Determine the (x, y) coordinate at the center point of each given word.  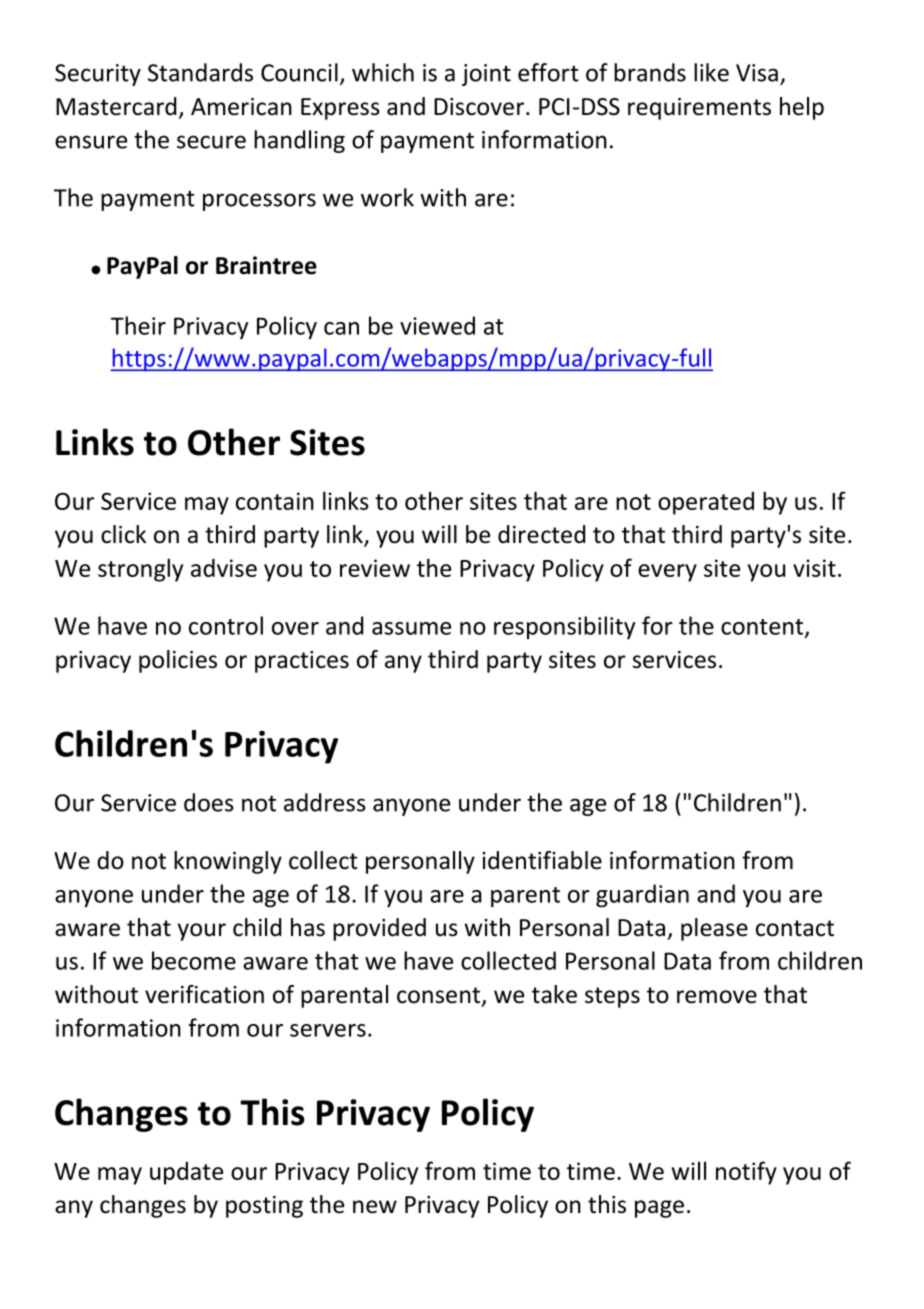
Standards (200, 72)
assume (411, 628)
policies (178, 661)
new (375, 1207)
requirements (699, 109)
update (186, 1173)
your (202, 932)
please (714, 929)
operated (706, 503)
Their (138, 325)
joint (486, 75)
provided (379, 929)
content (763, 628)
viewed (437, 325)
